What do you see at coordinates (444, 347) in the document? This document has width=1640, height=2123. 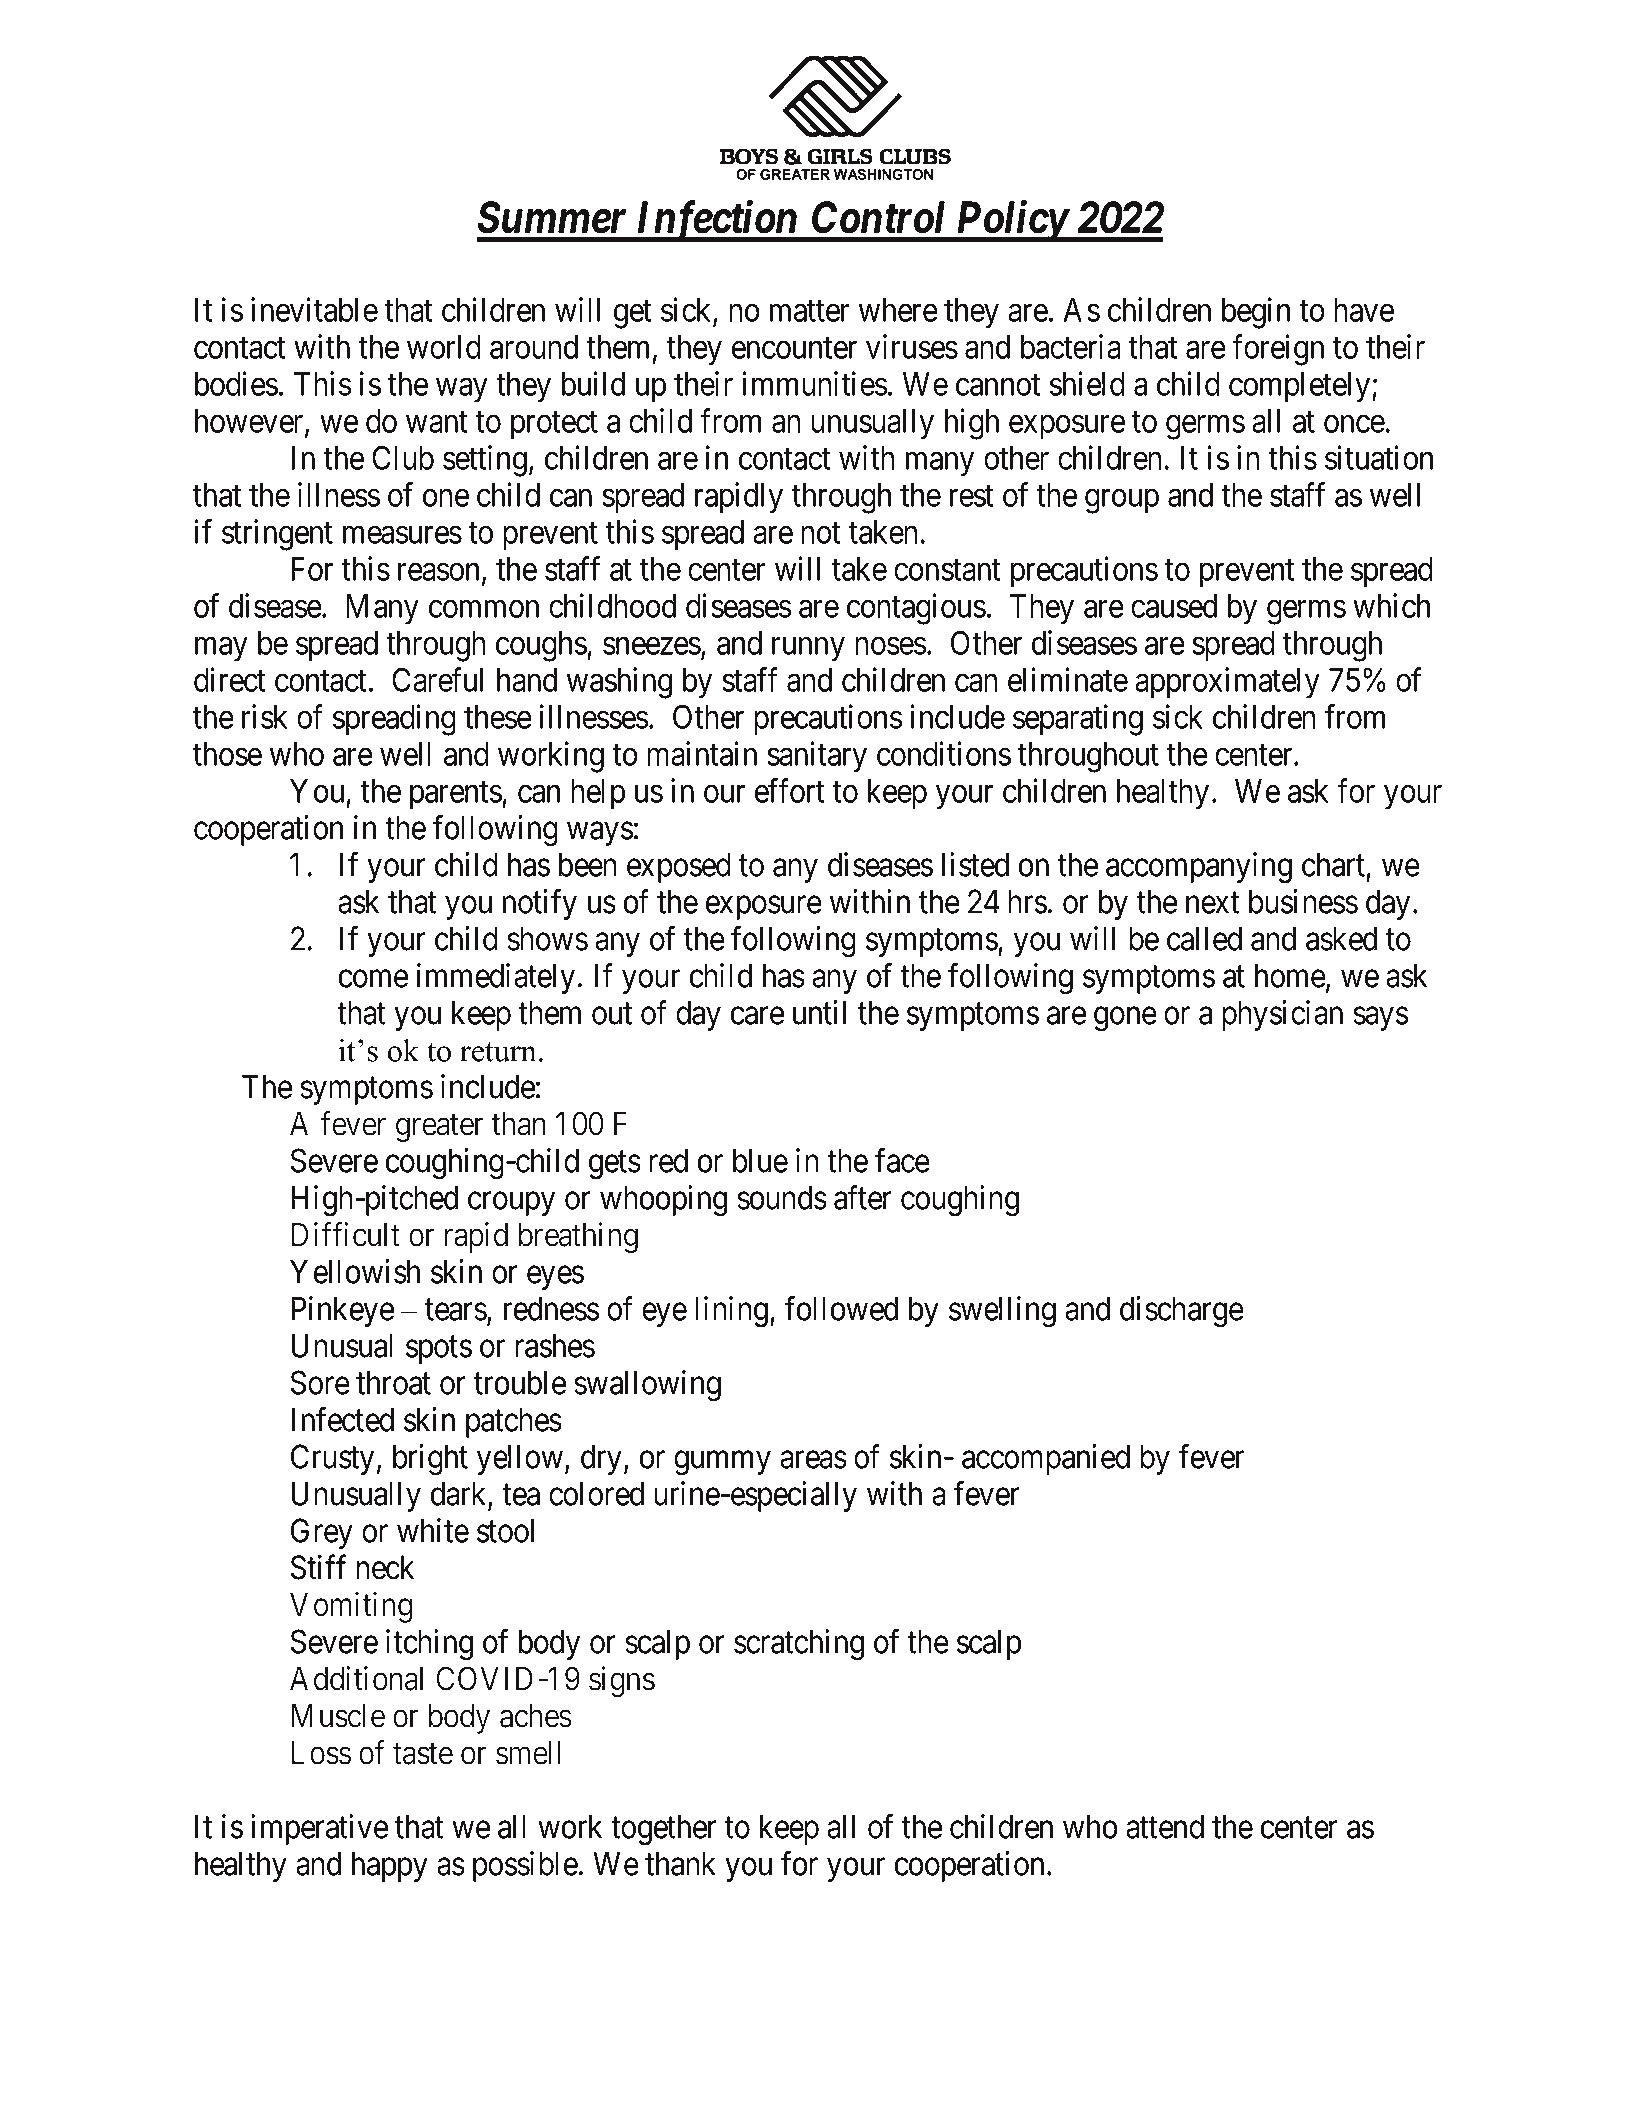 I see `world` at bounding box center [444, 347].
